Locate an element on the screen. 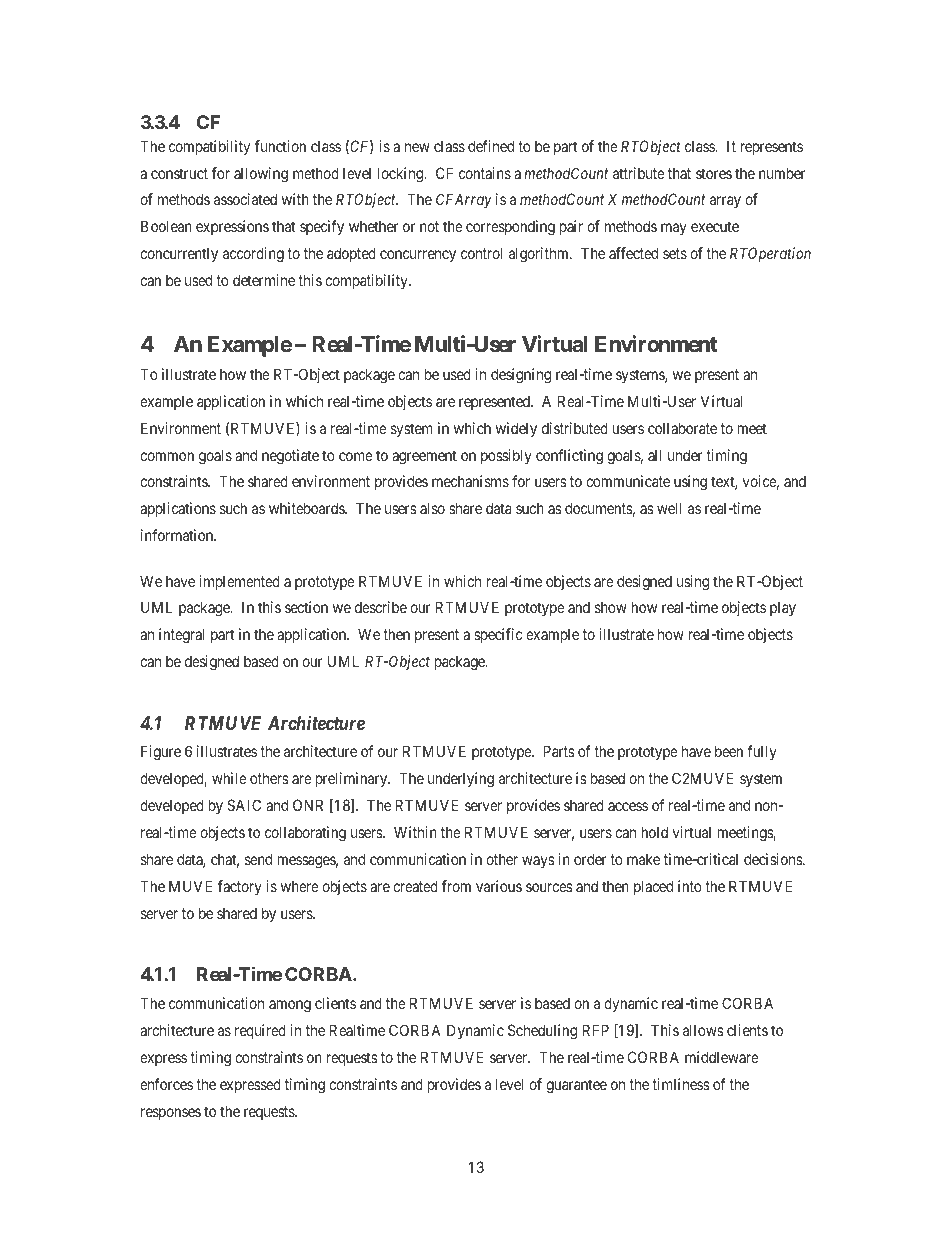  collaborate is located at coordinates (682, 428).
